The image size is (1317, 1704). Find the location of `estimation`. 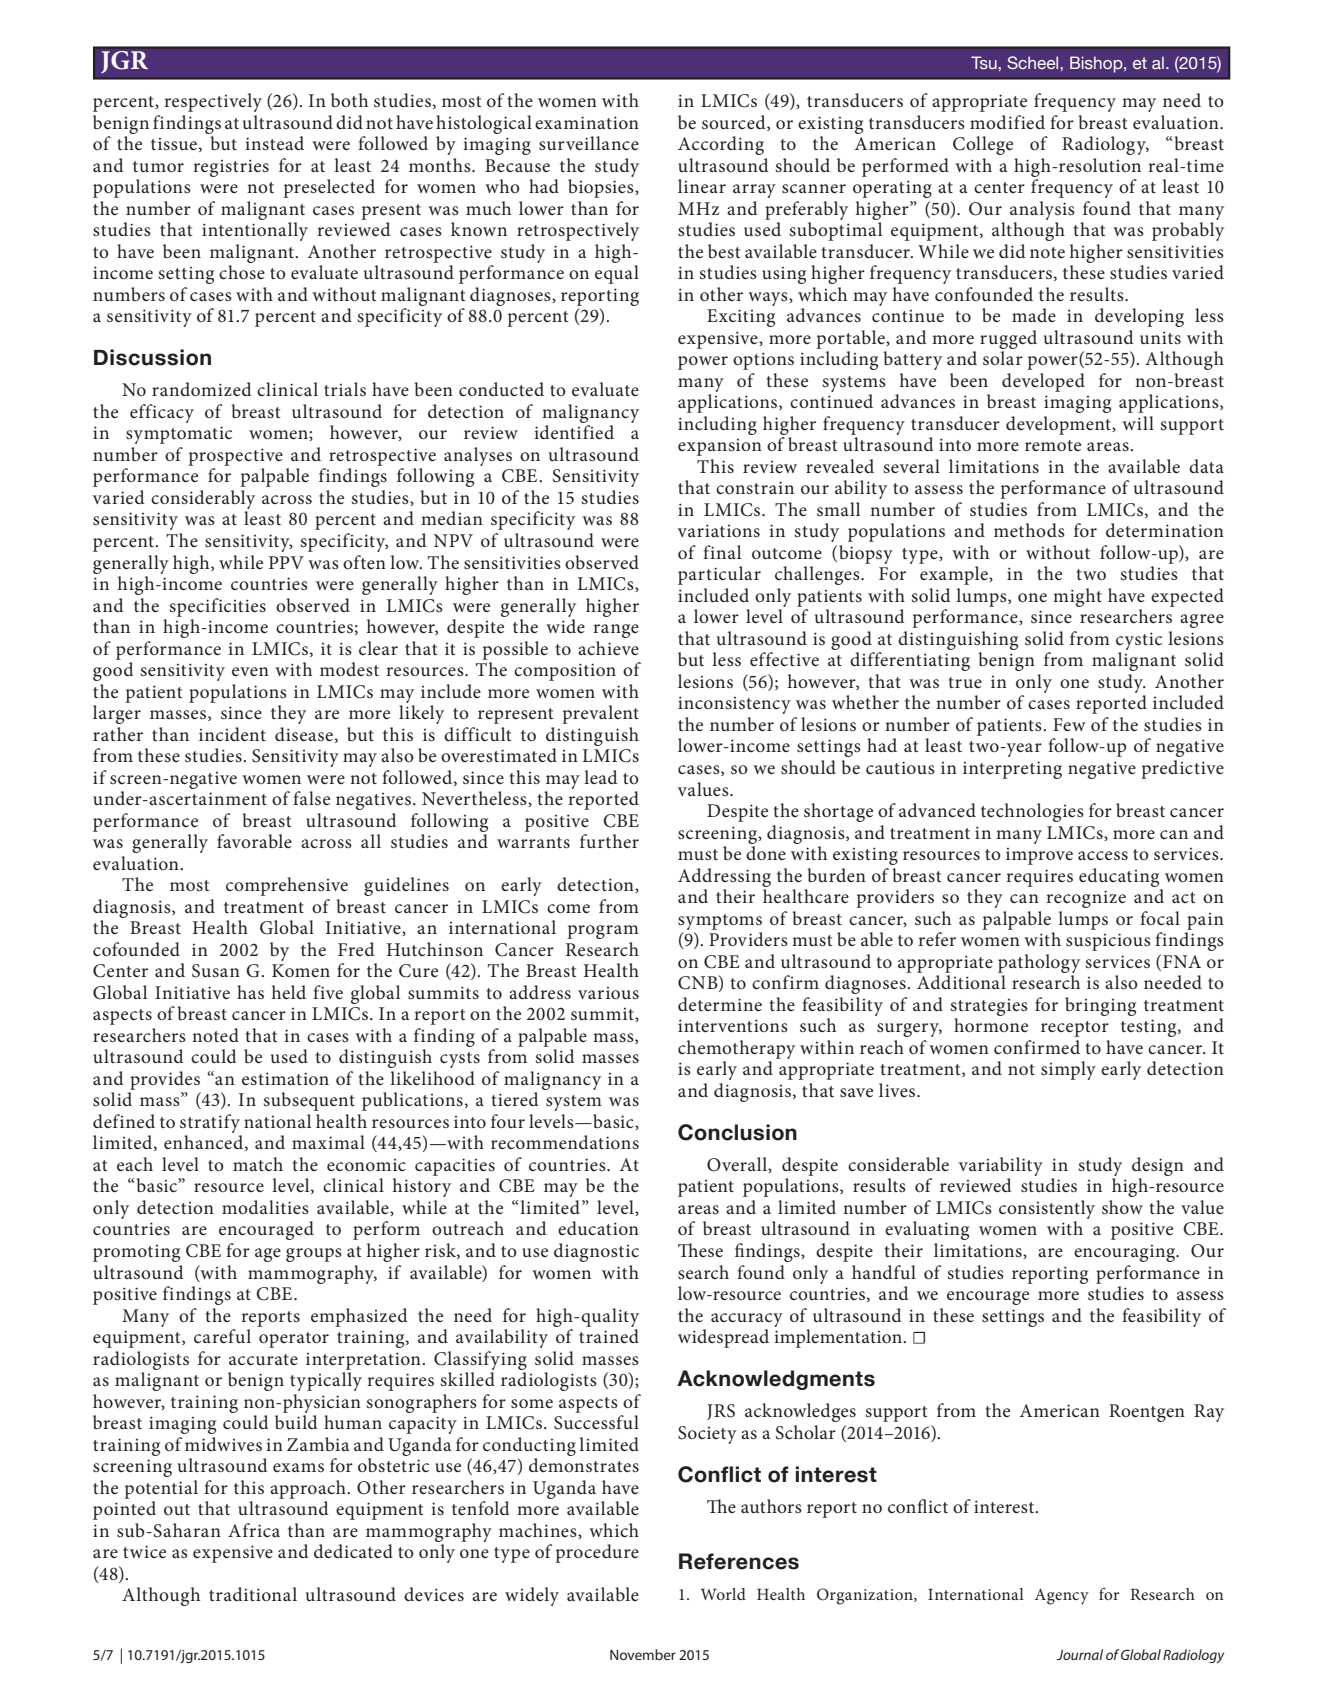

estimation is located at coordinates (285, 1078).
